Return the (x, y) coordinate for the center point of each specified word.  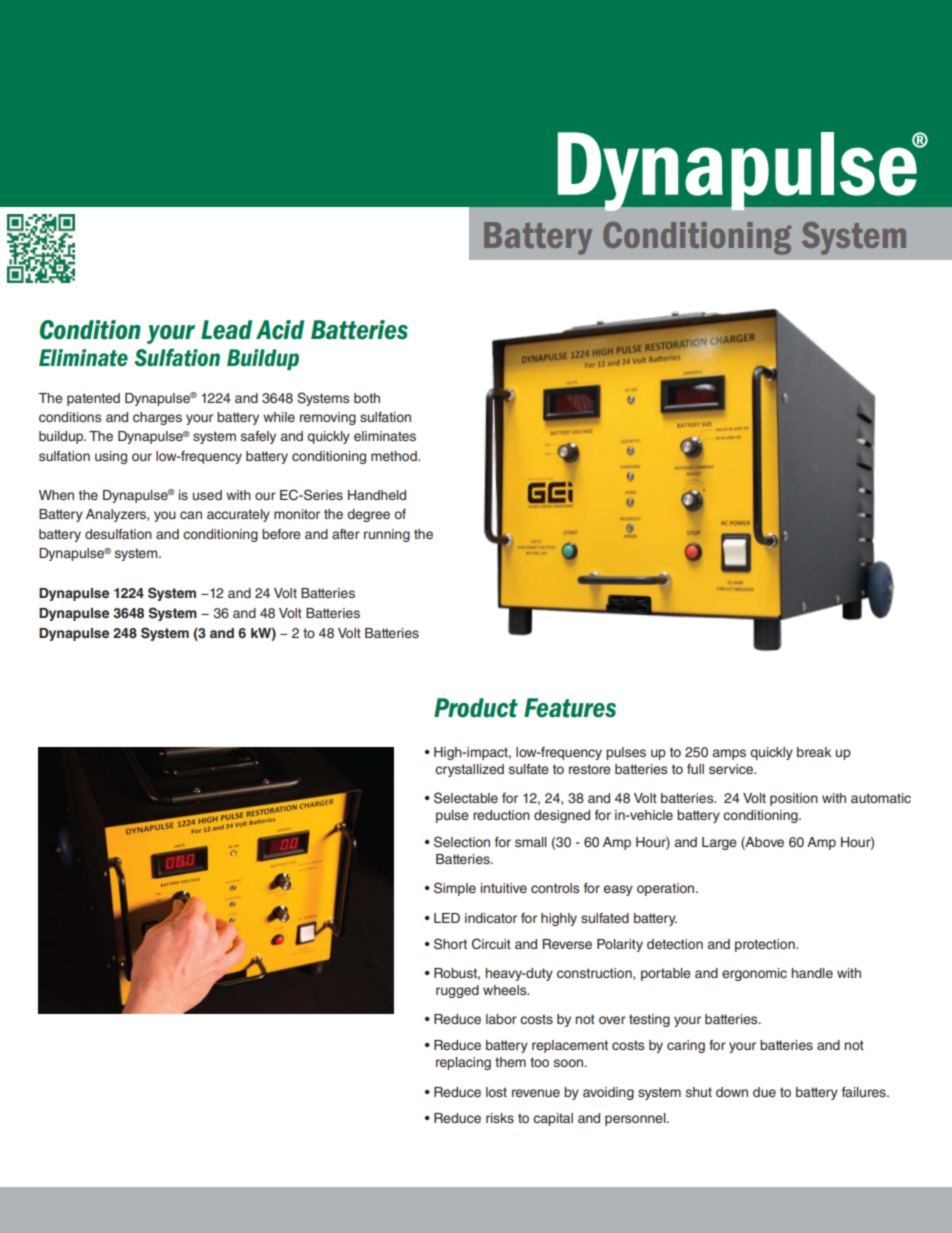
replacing (463, 1063)
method (395, 456)
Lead (226, 330)
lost (496, 1092)
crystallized (469, 770)
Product (476, 708)
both (367, 398)
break (814, 752)
